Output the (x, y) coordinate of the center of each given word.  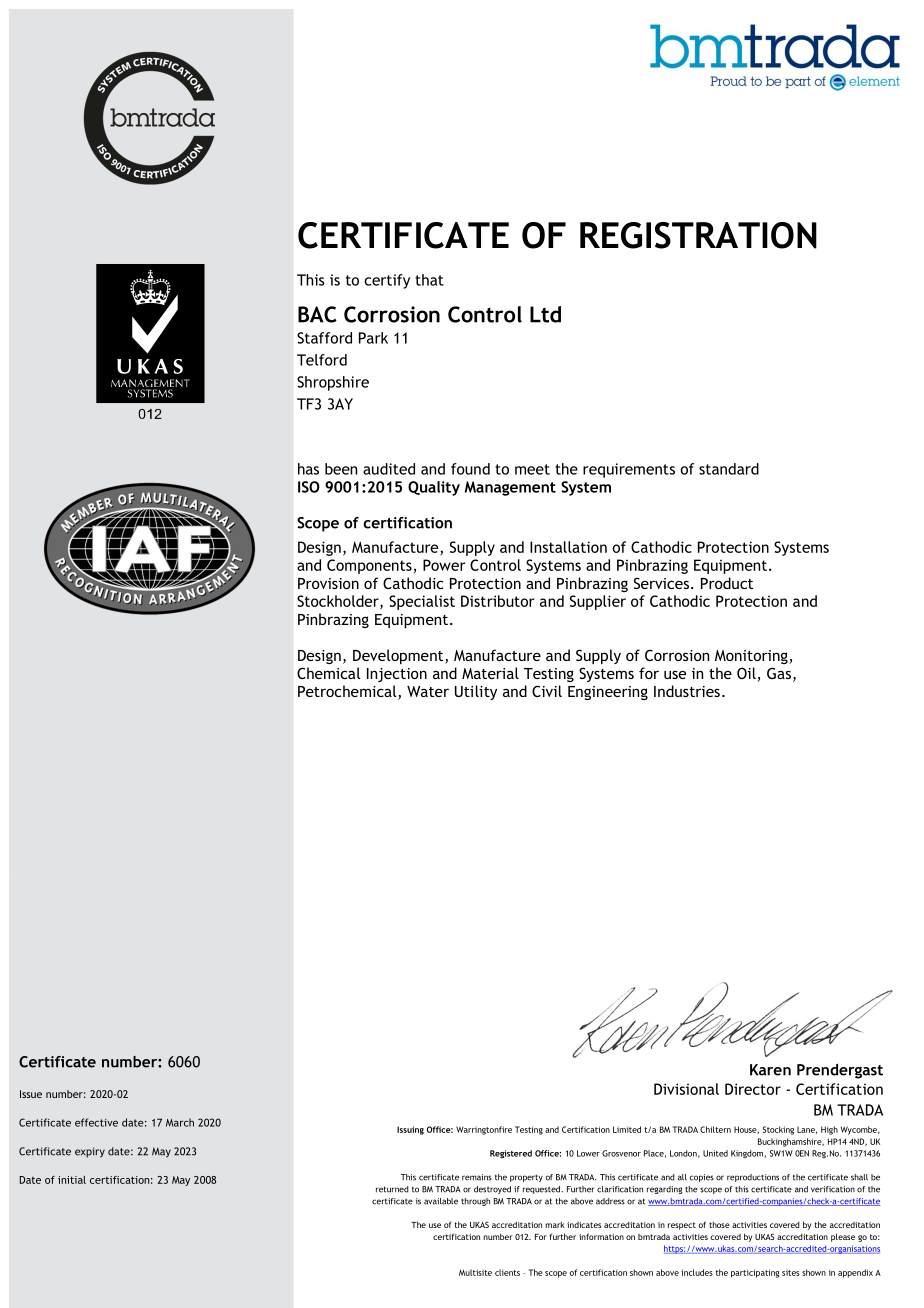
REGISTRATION (698, 235)
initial (72, 1180)
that (429, 280)
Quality (434, 488)
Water (428, 691)
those (719, 1224)
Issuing (410, 1130)
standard (729, 469)
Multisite (475, 1272)
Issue (31, 1094)
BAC (317, 314)
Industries (687, 691)
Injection (397, 675)
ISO (309, 487)
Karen (770, 1070)
